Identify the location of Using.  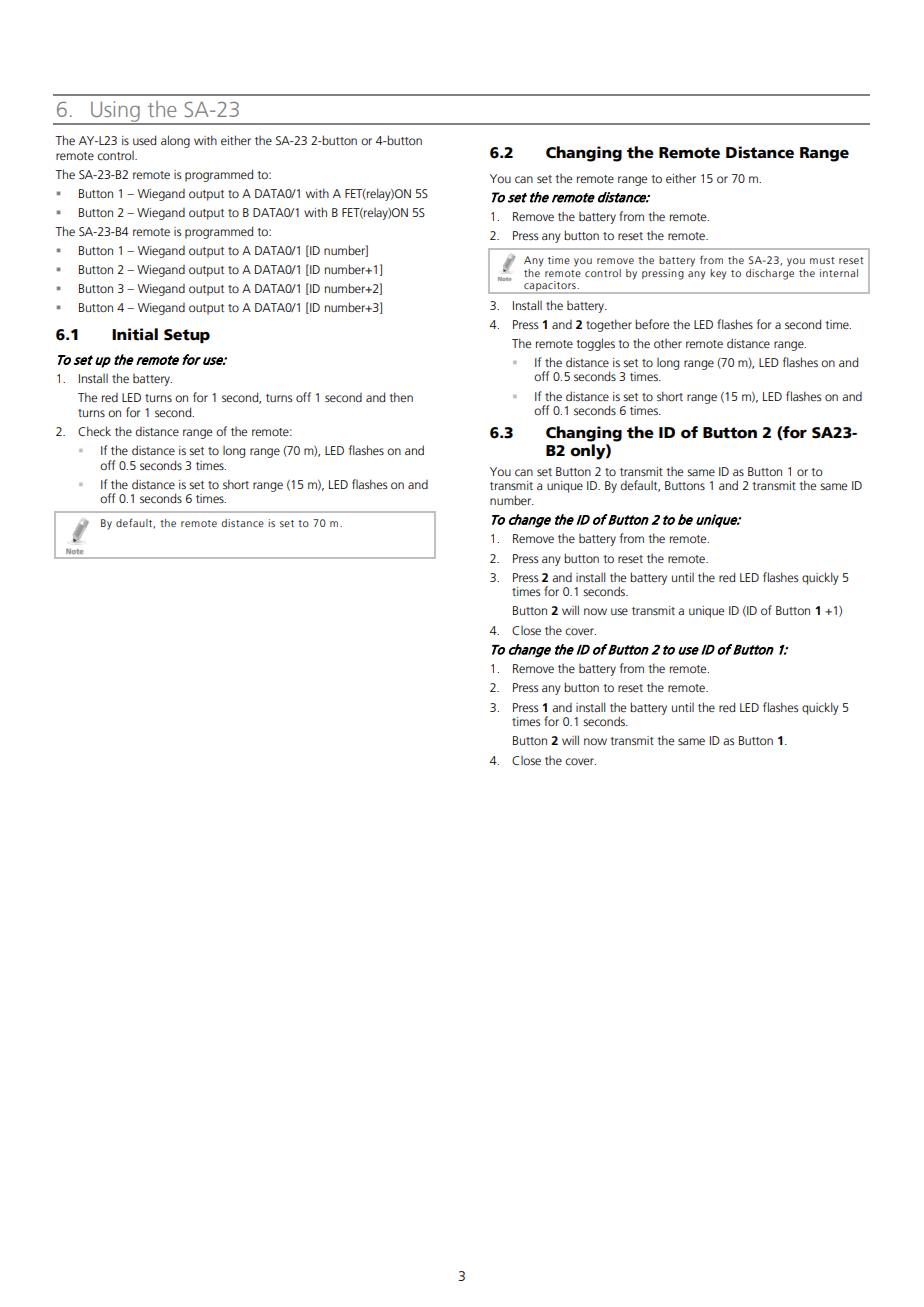
(115, 112).
